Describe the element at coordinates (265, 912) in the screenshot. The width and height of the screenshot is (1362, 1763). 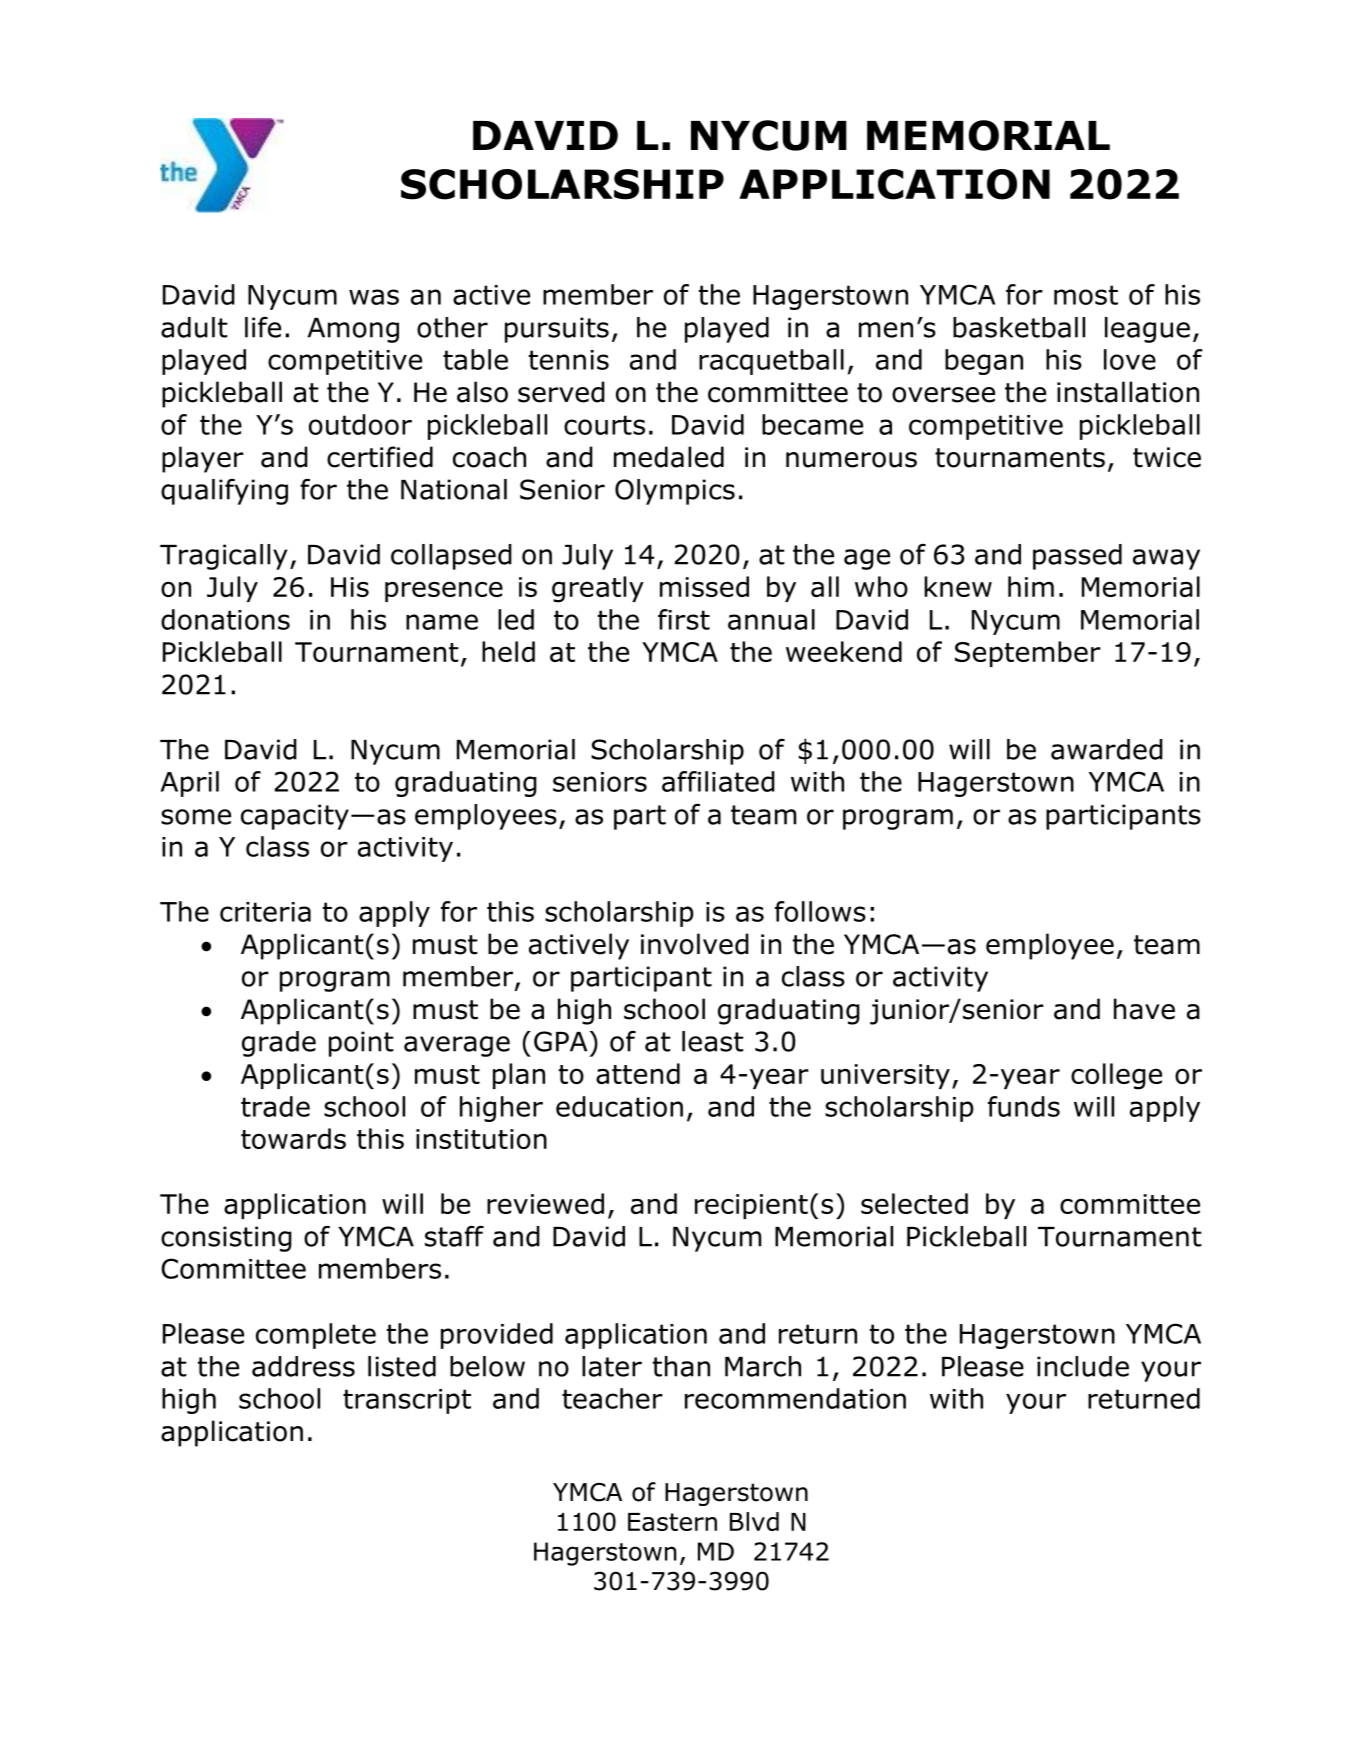
I see `criteria` at that location.
